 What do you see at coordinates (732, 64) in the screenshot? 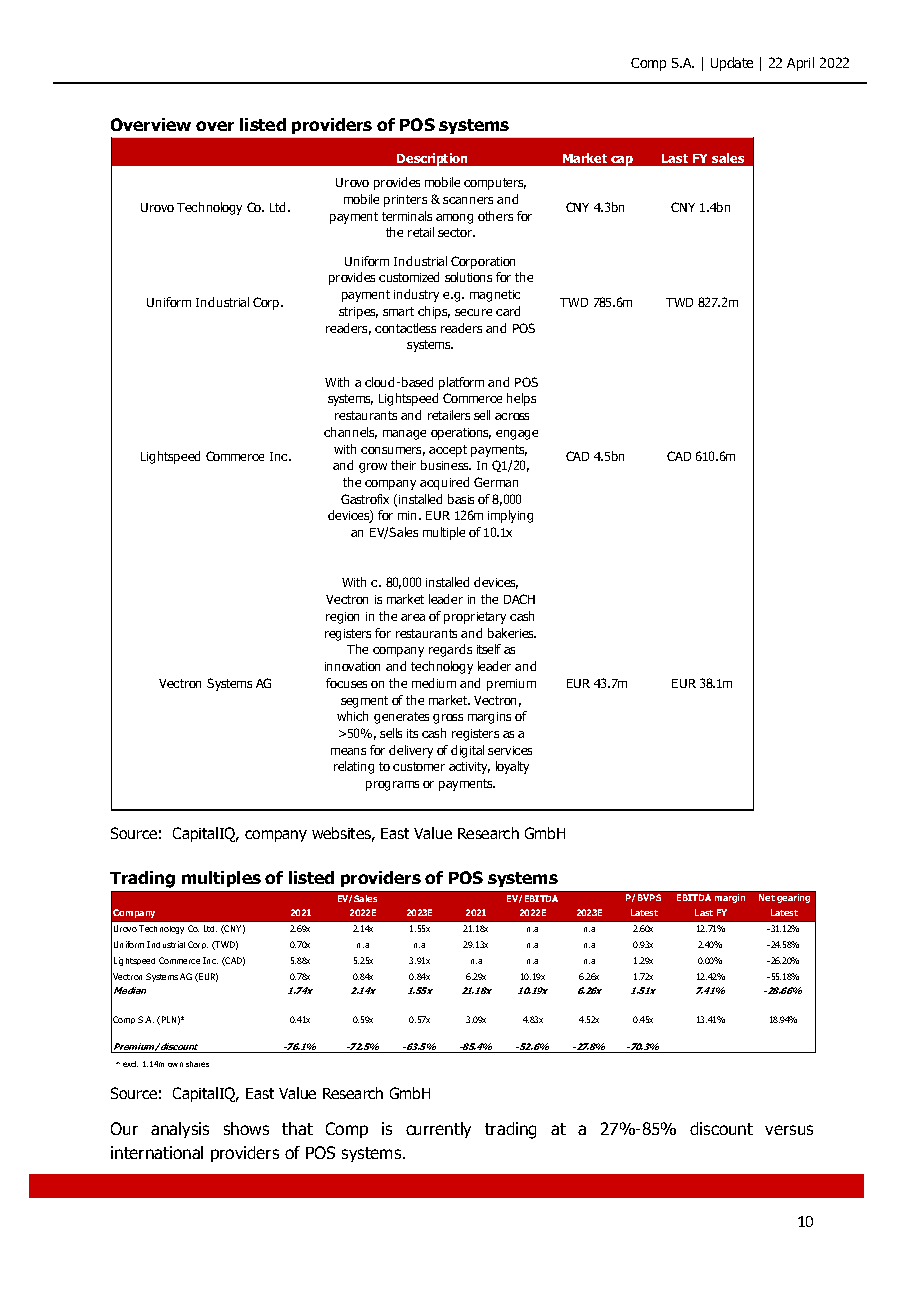
I see `Update` at bounding box center [732, 64].
